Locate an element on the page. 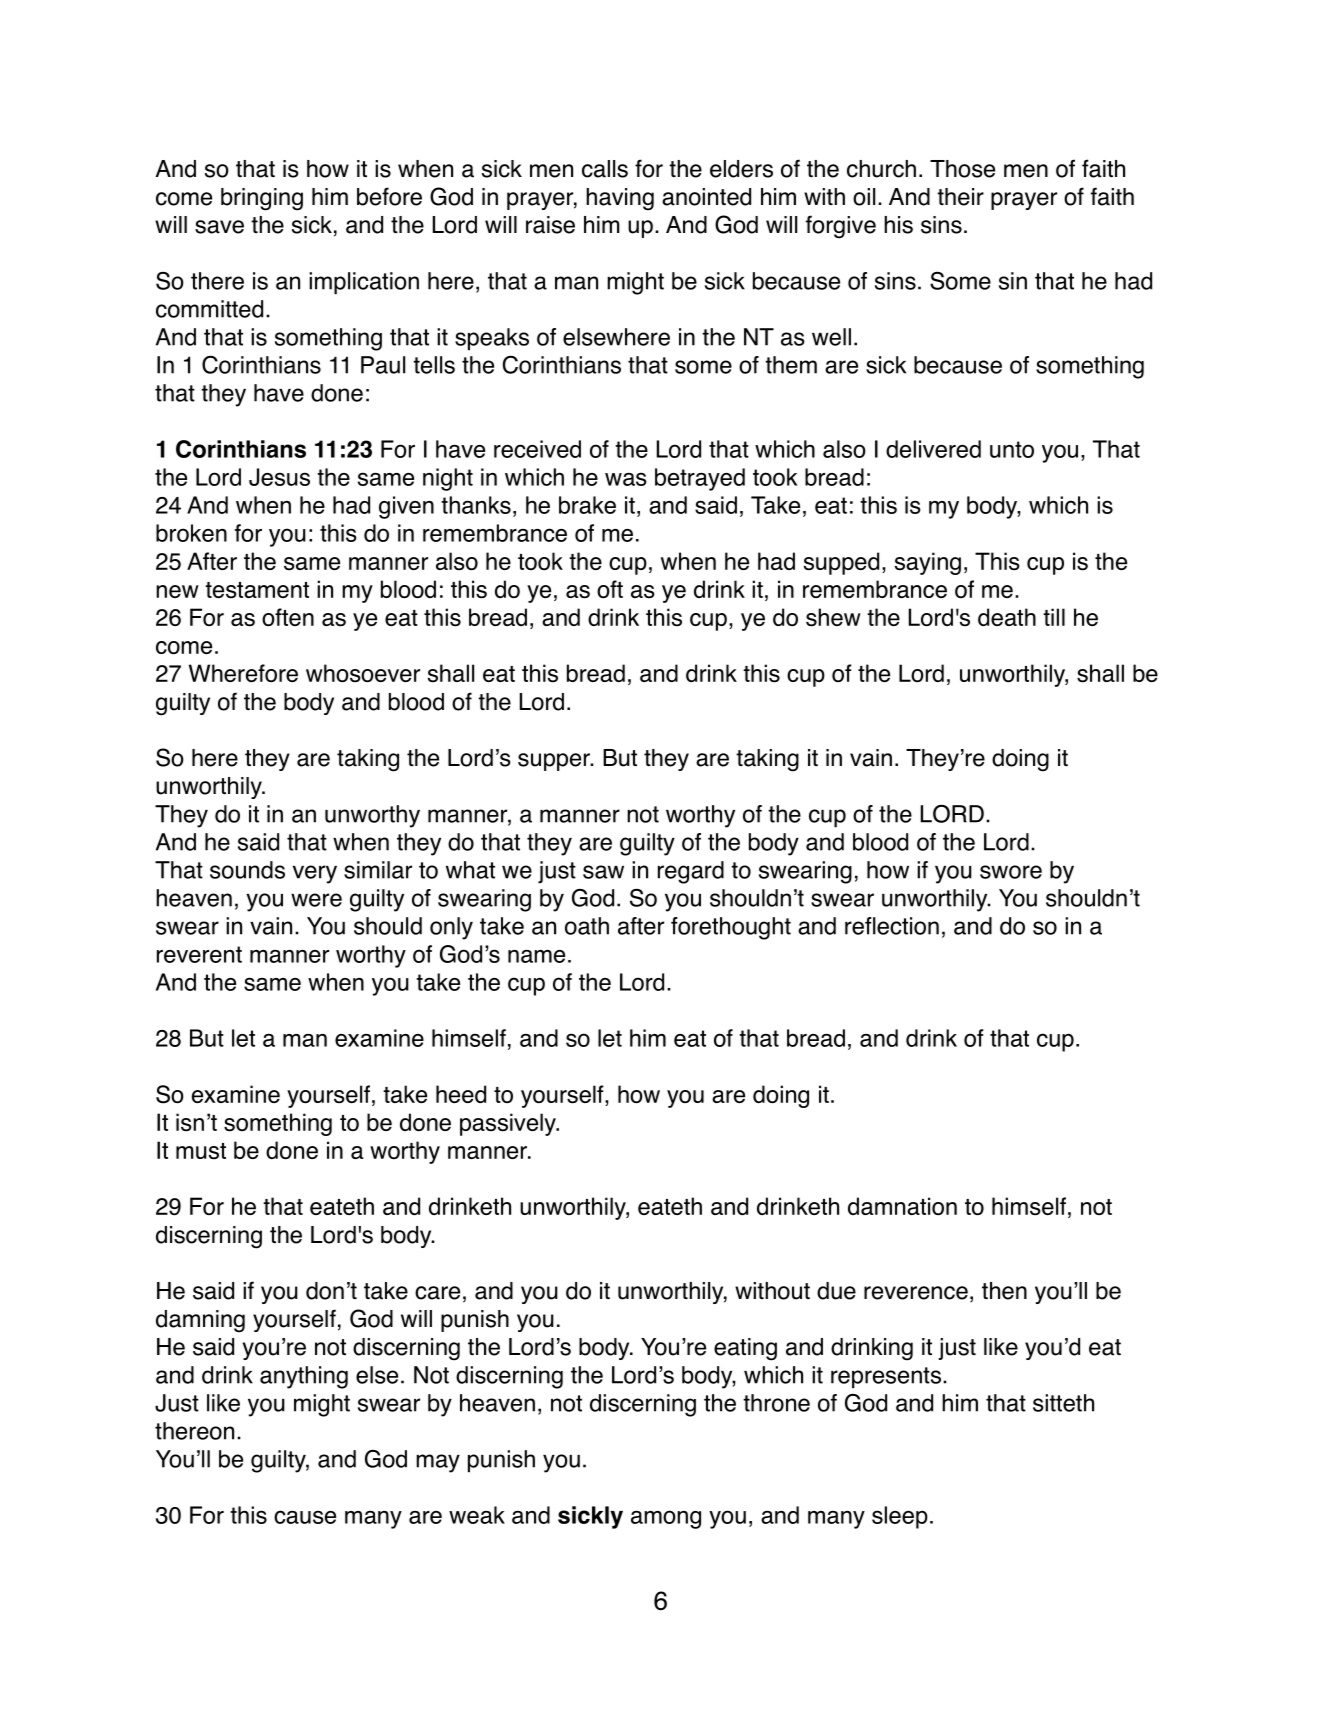 This page has width=1320, height=1709. saw is located at coordinates (603, 872).
